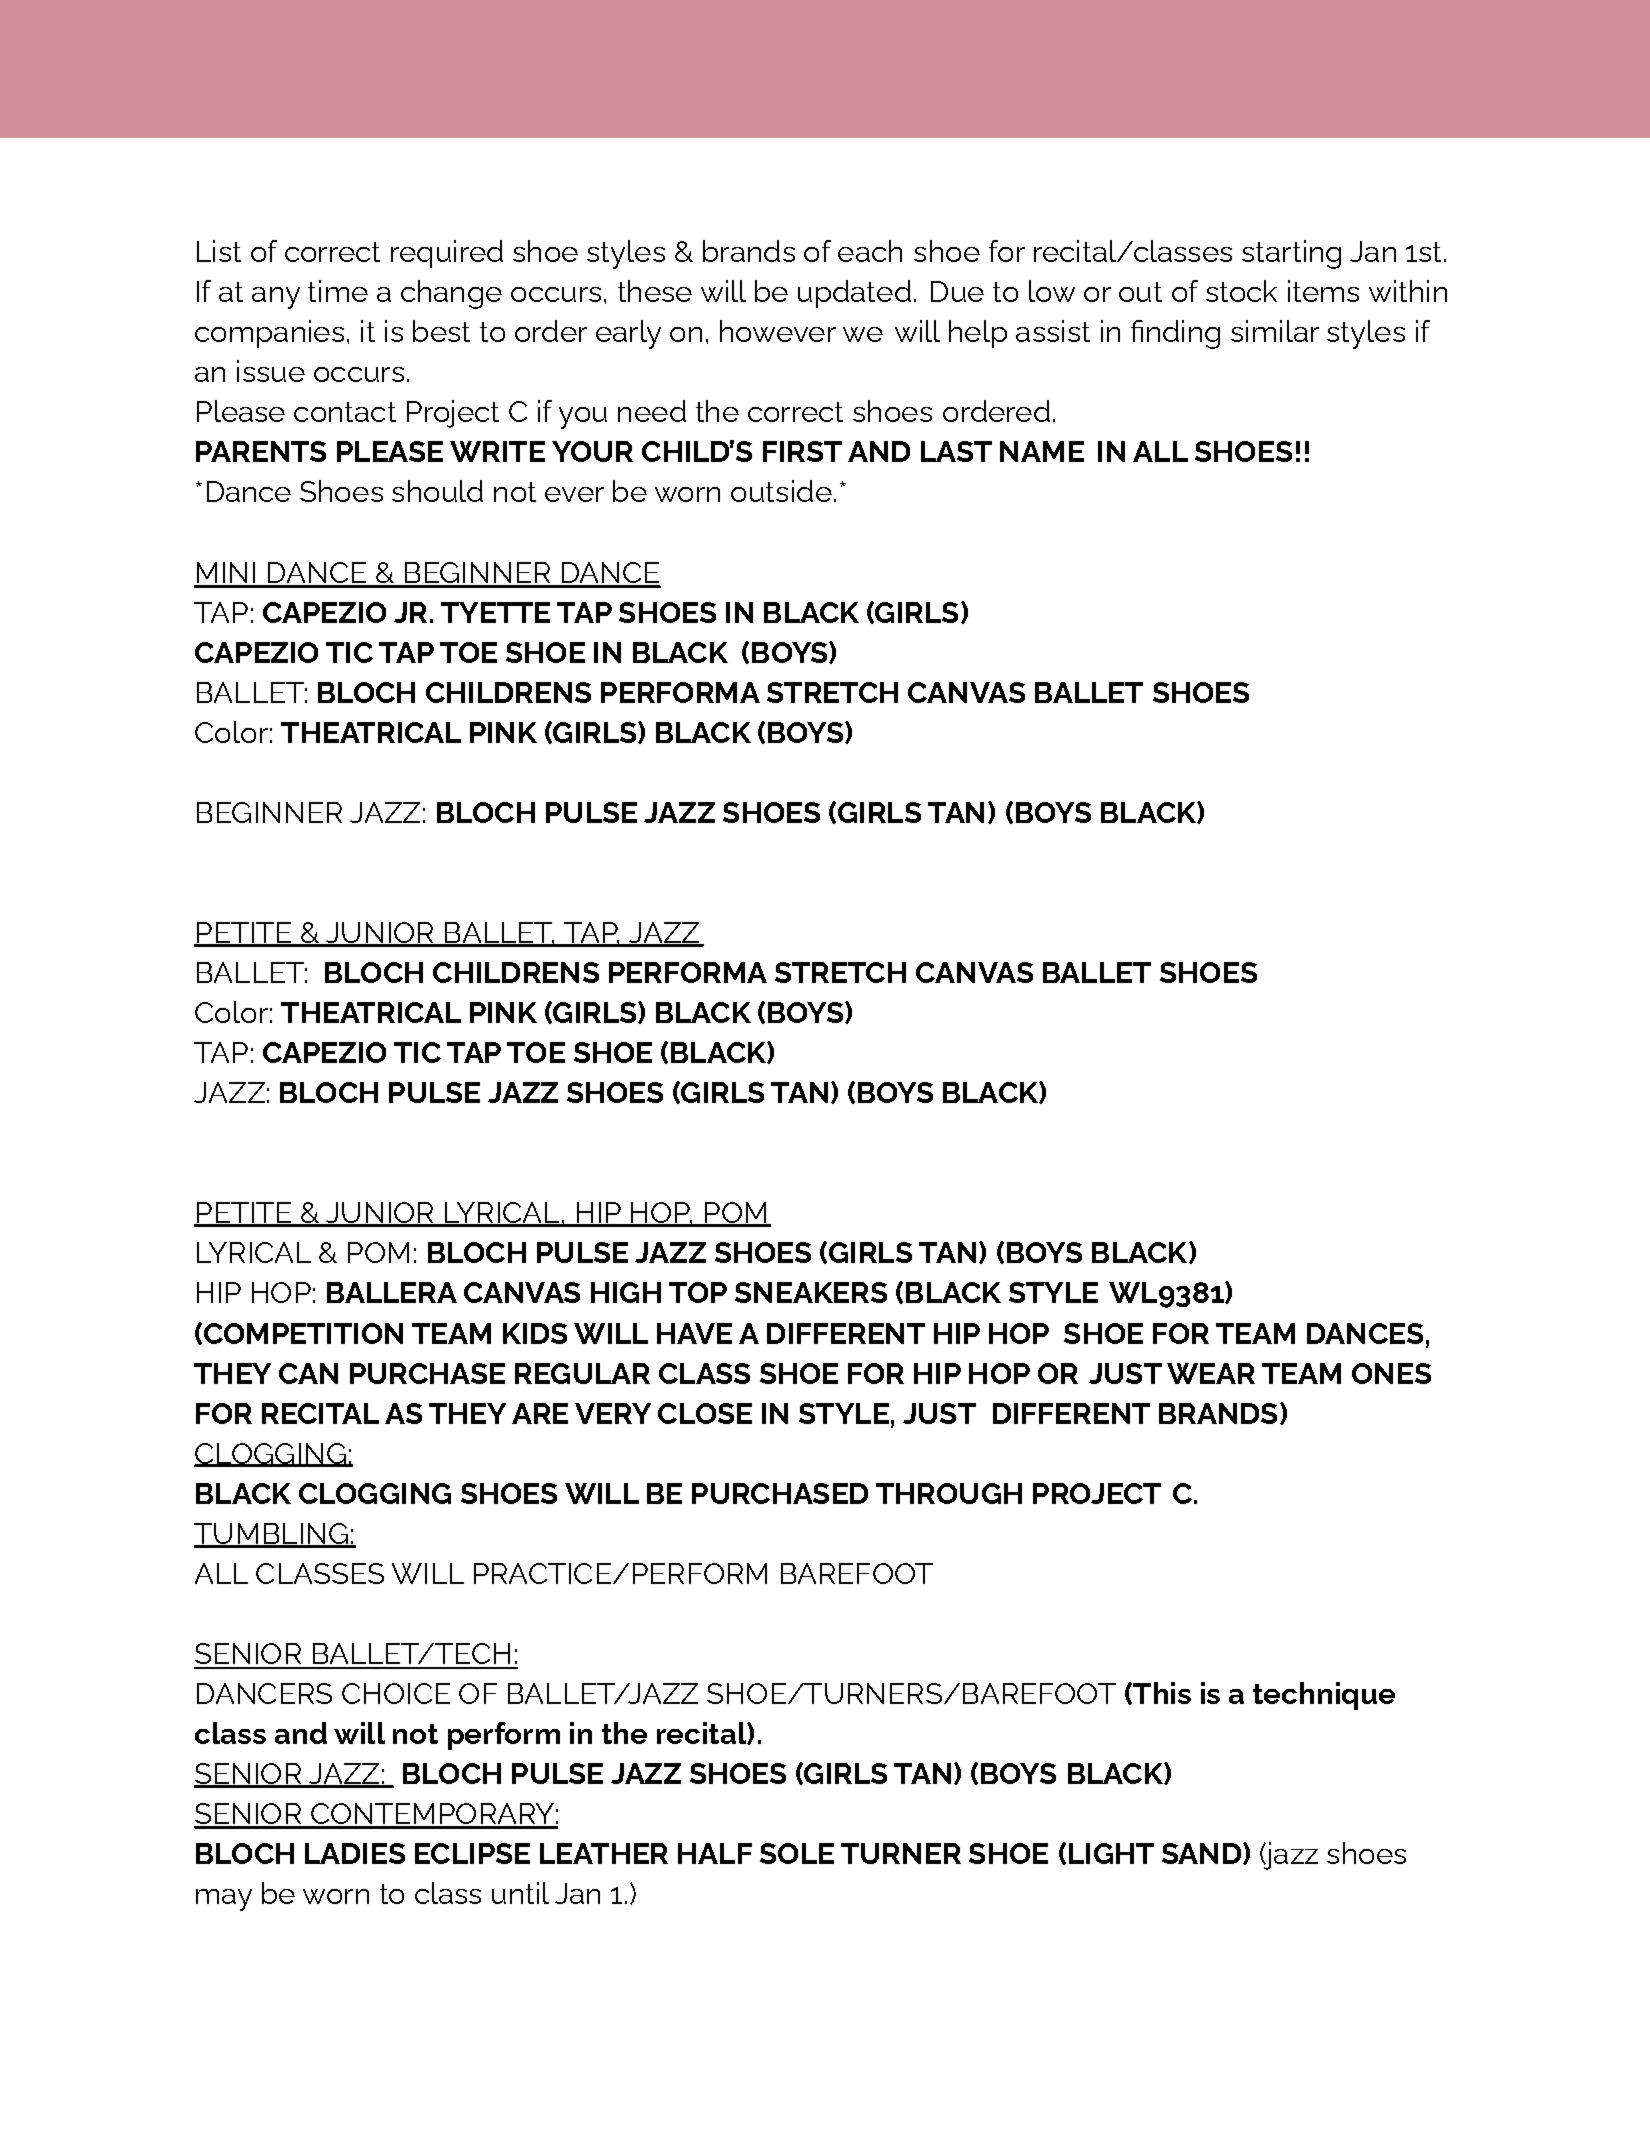 Image resolution: width=1650 pixels, height=2136 pixels. What do you see at coordinates (535, 1333) in the image?
I see `KIDS` at bounding box center [535, 1333].
